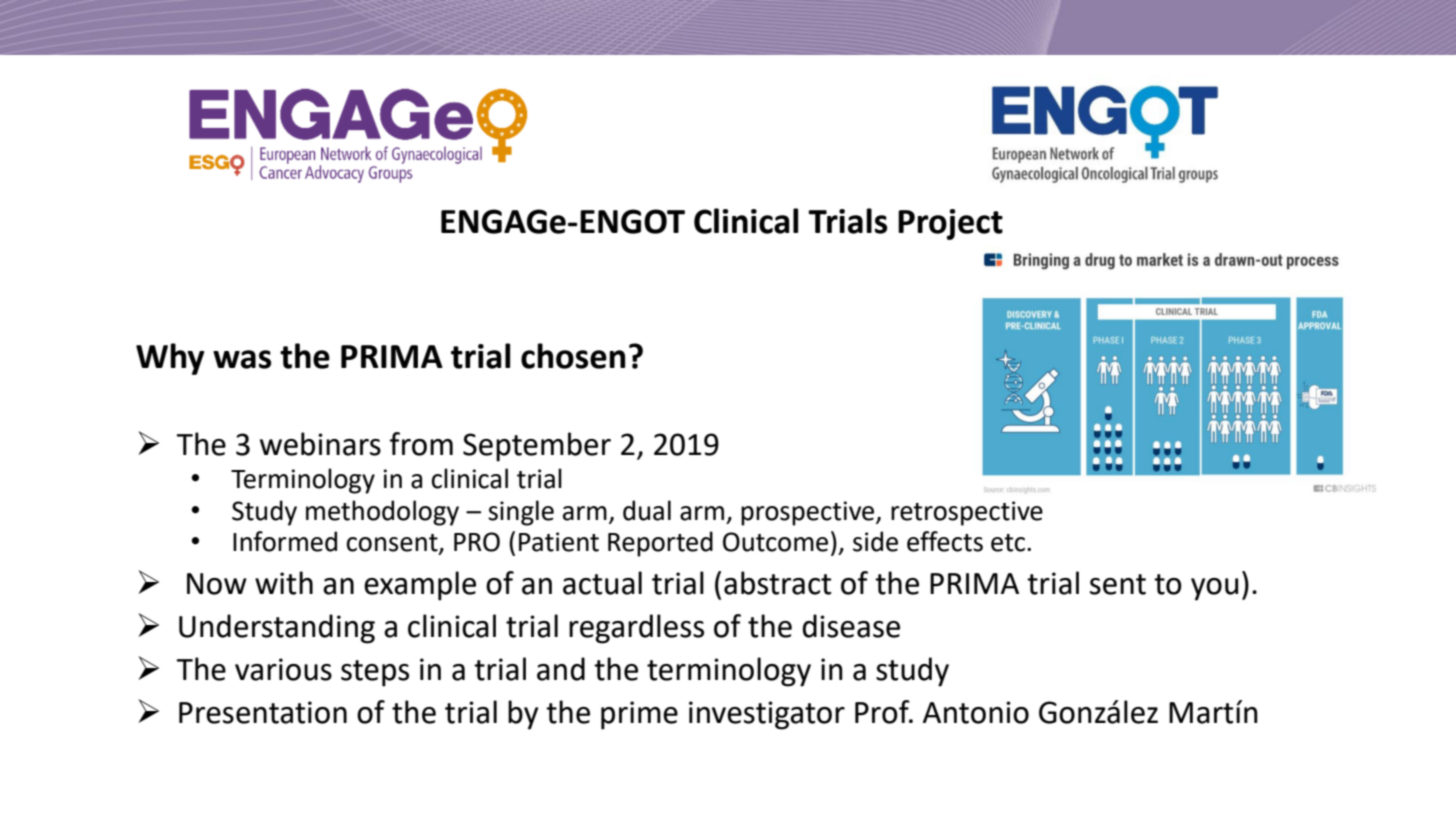 The width and height of the document is (1456, 819). I want to click on chosen, so click(573, 356).
